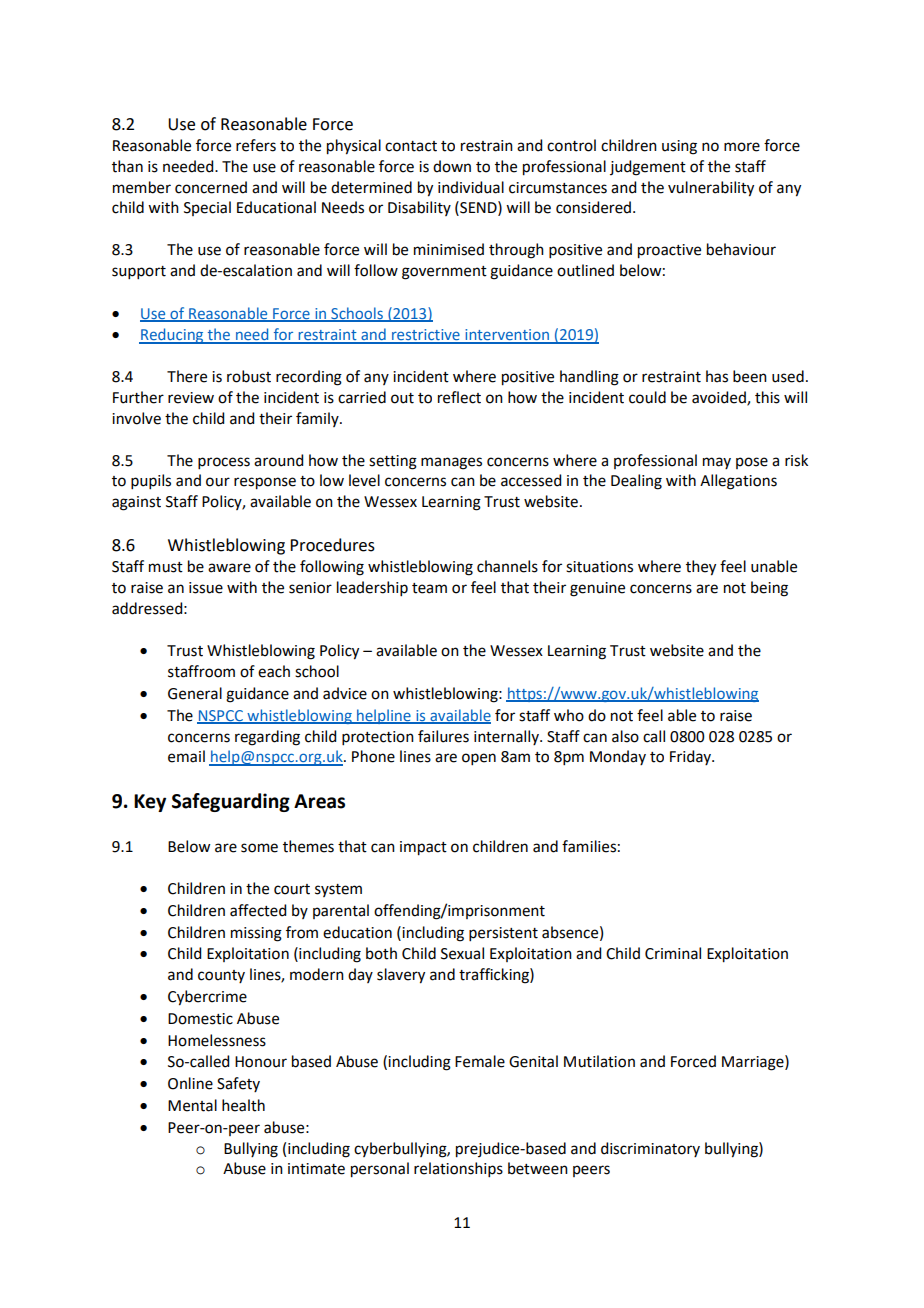 Image resolution: width=924 pixels, height=1308 pixels. What do you see at coordinates (650, 1149) in the image?
I see `discriminatory` at bounding box center [650, 1149].
